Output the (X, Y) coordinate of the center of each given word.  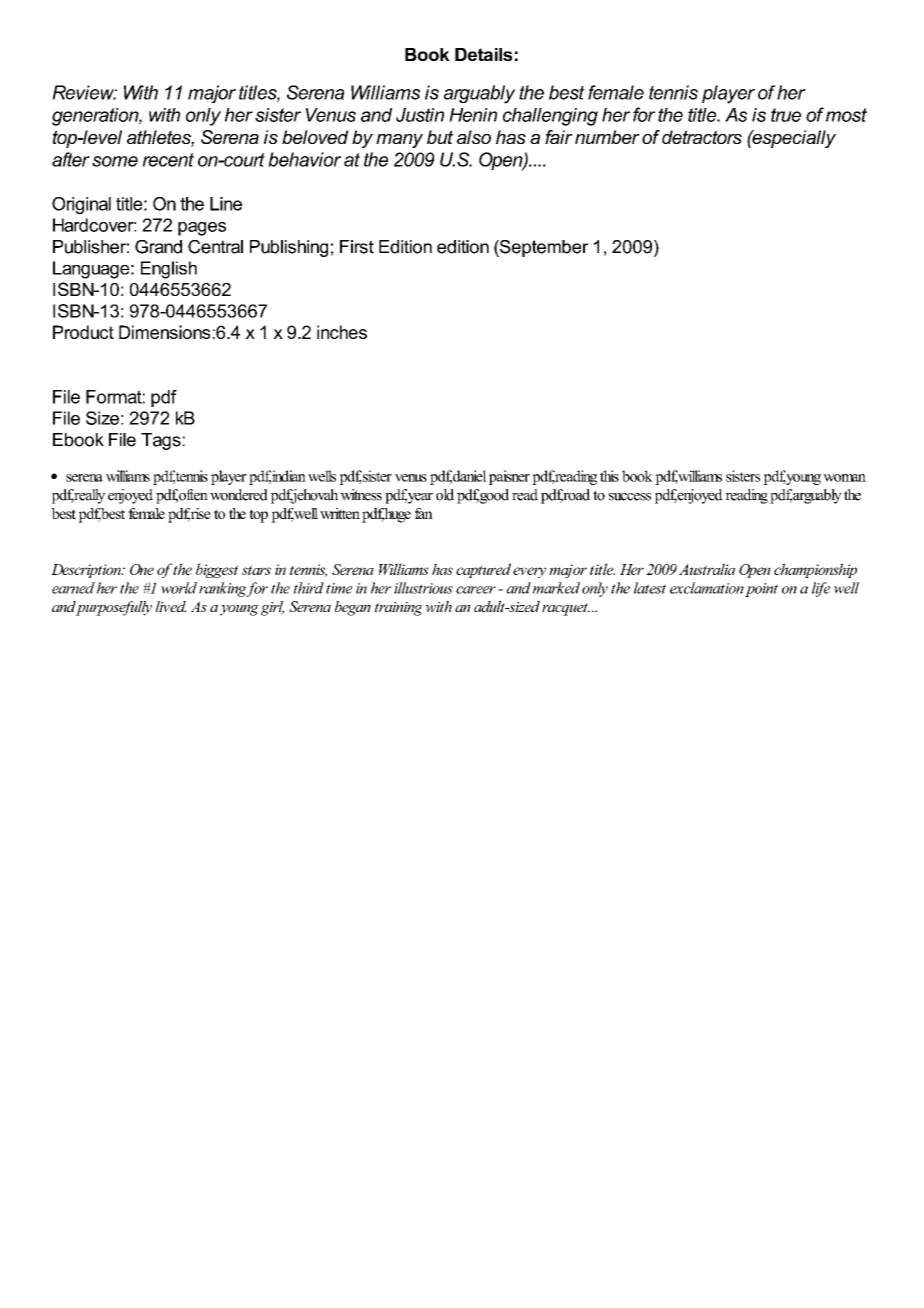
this (609, 476)
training (399, 609)
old (445, 495)
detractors (702, 137)
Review (84, 92)
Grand (158, 247)
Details (483, 54)
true (786, 115)
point (761, 590)
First (357, 247)
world (179, 588)
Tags (161, 441)
